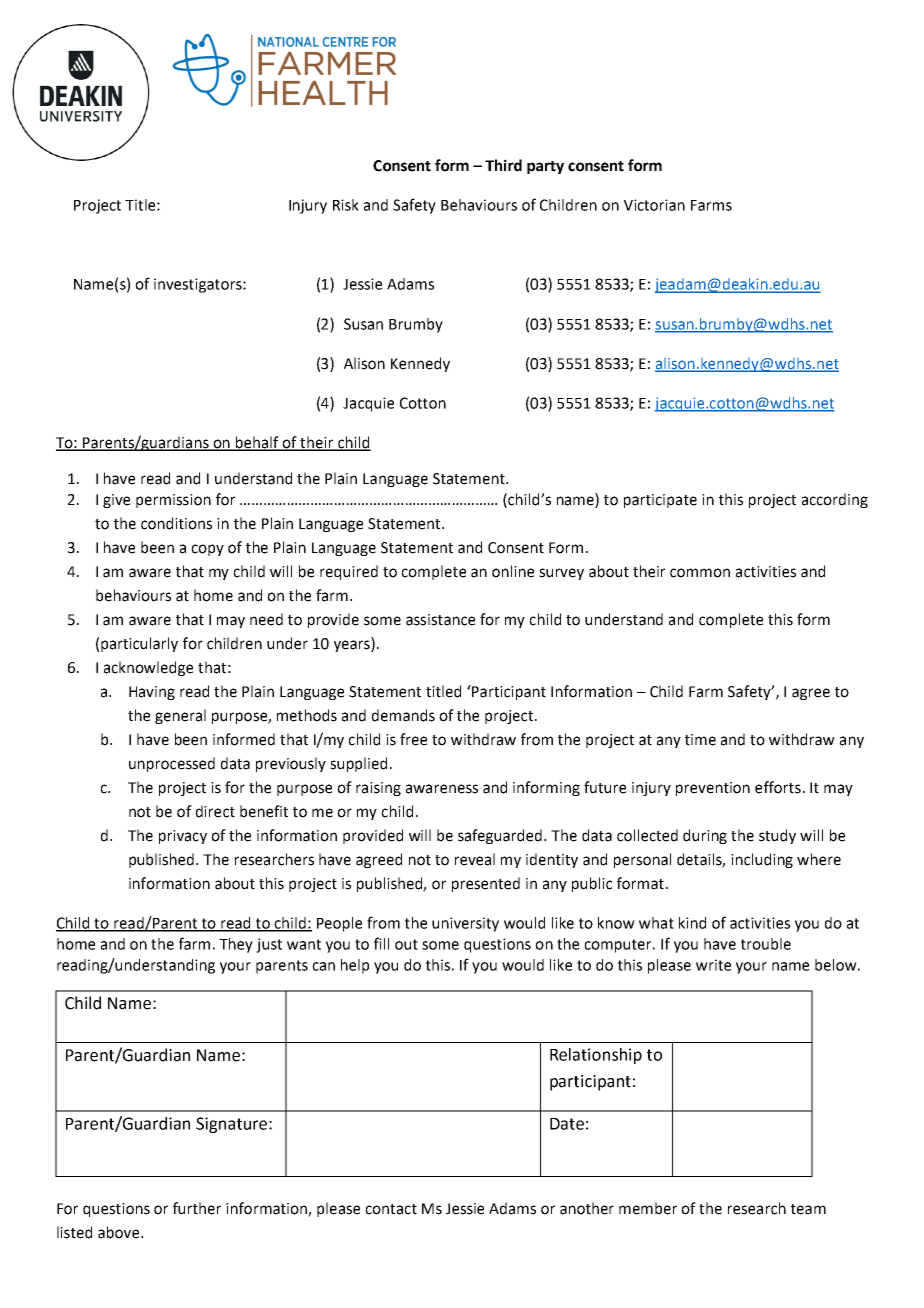 This page has width=924, height=1308. What do you see at coordinates (346, 205) in the page?
I see `Risk` at bounding box center [346, 205].
